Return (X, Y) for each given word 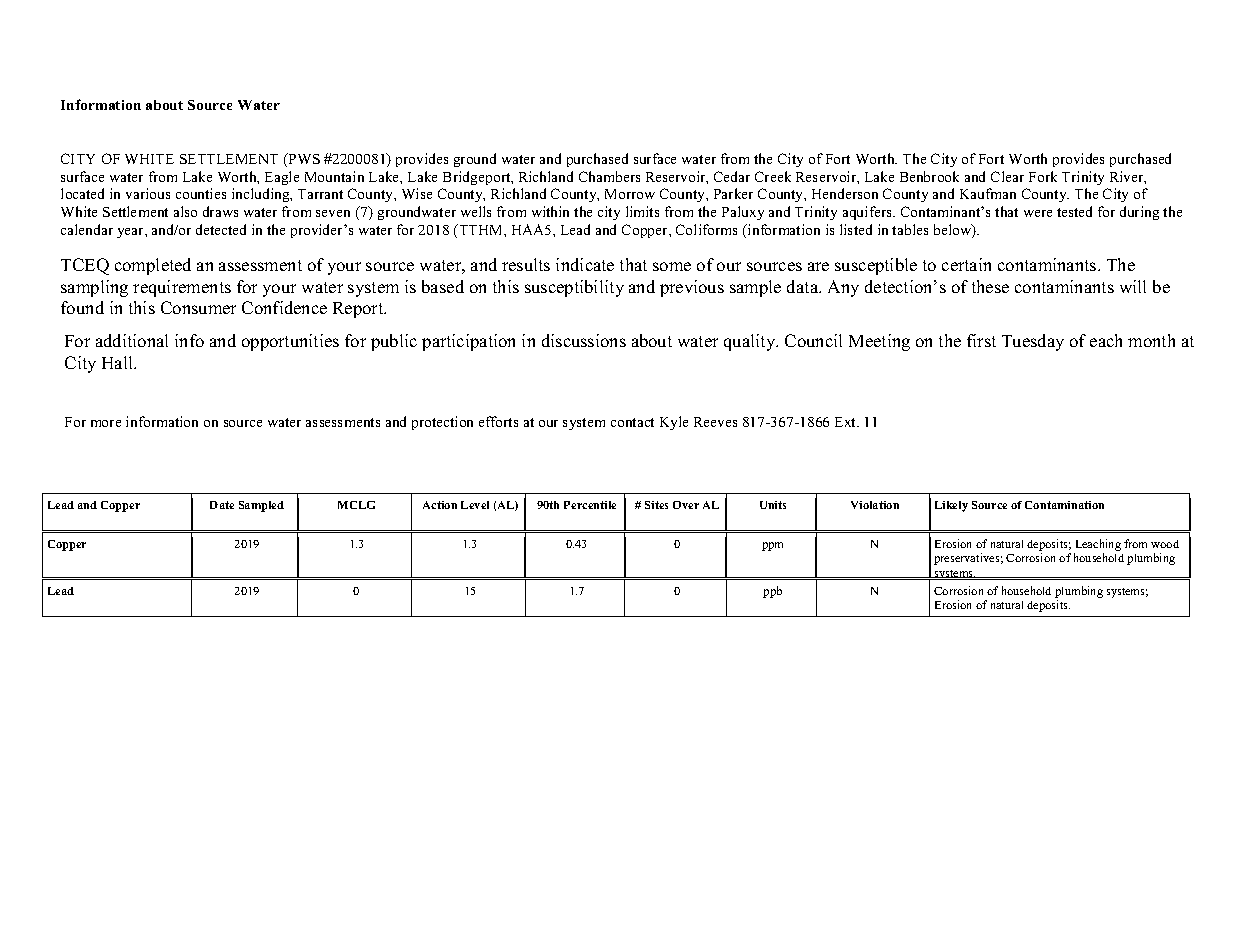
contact (632, 422)
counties (201, 193)
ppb (772, 592)
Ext (847, 422)
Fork (1043, 176)
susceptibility (574, 288)
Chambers (609, 176)
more (106, 423)
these (990, 286)
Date (222, 505)
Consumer (198, 307)
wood (1165, 544)
